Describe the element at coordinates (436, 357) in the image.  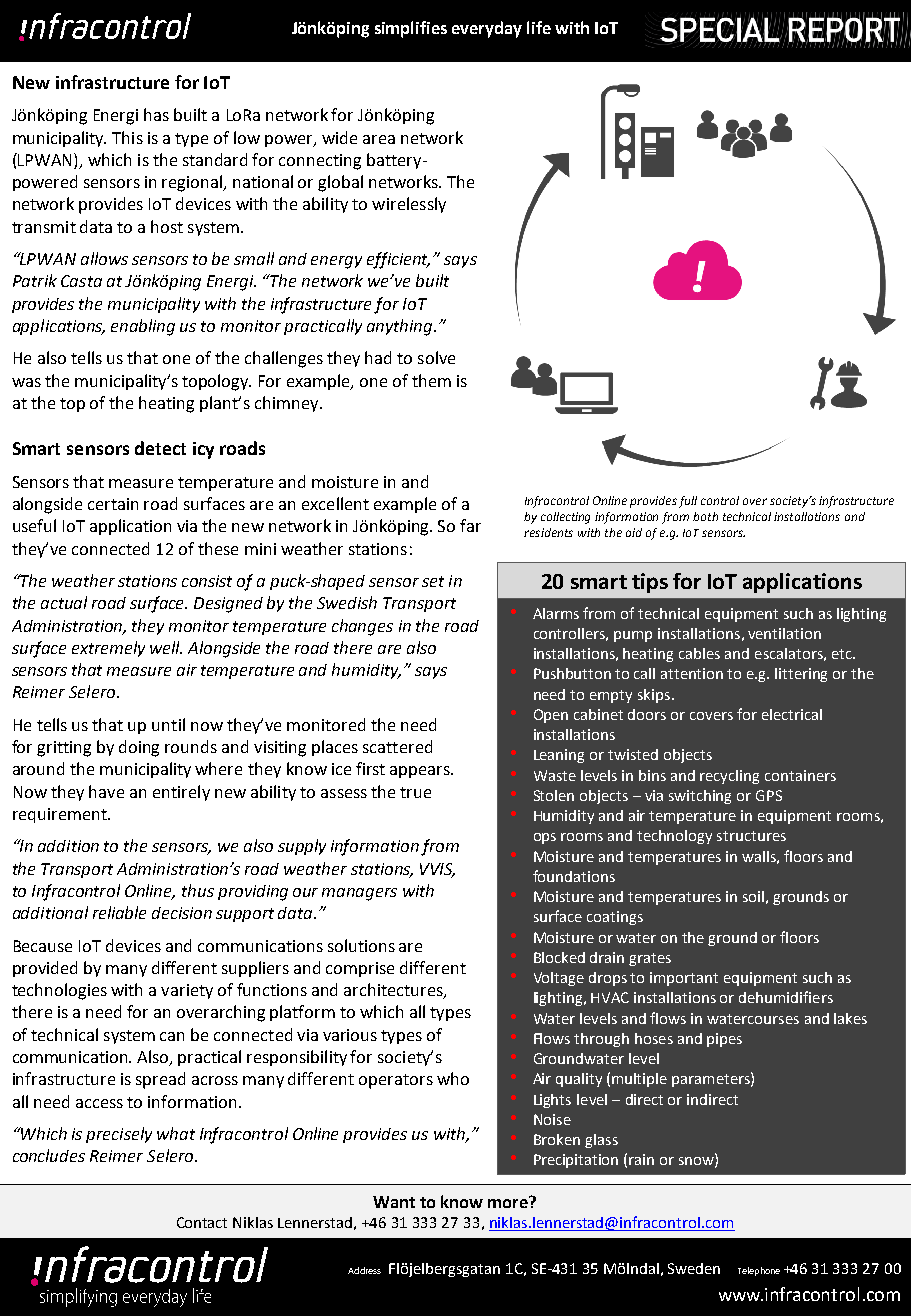
I see `solve` at that location.
